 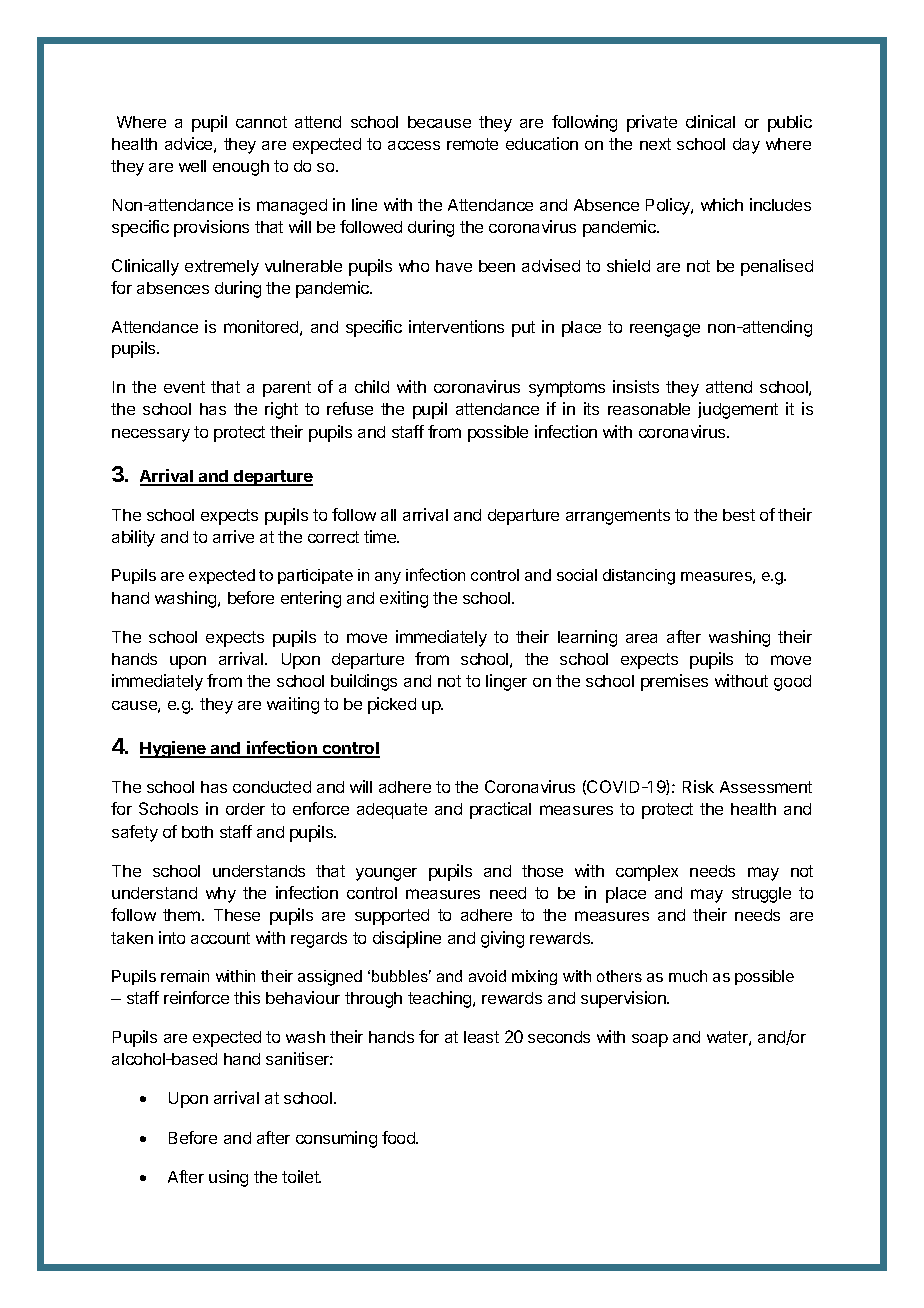 I want to click on day, so click(x=746, y=146).
